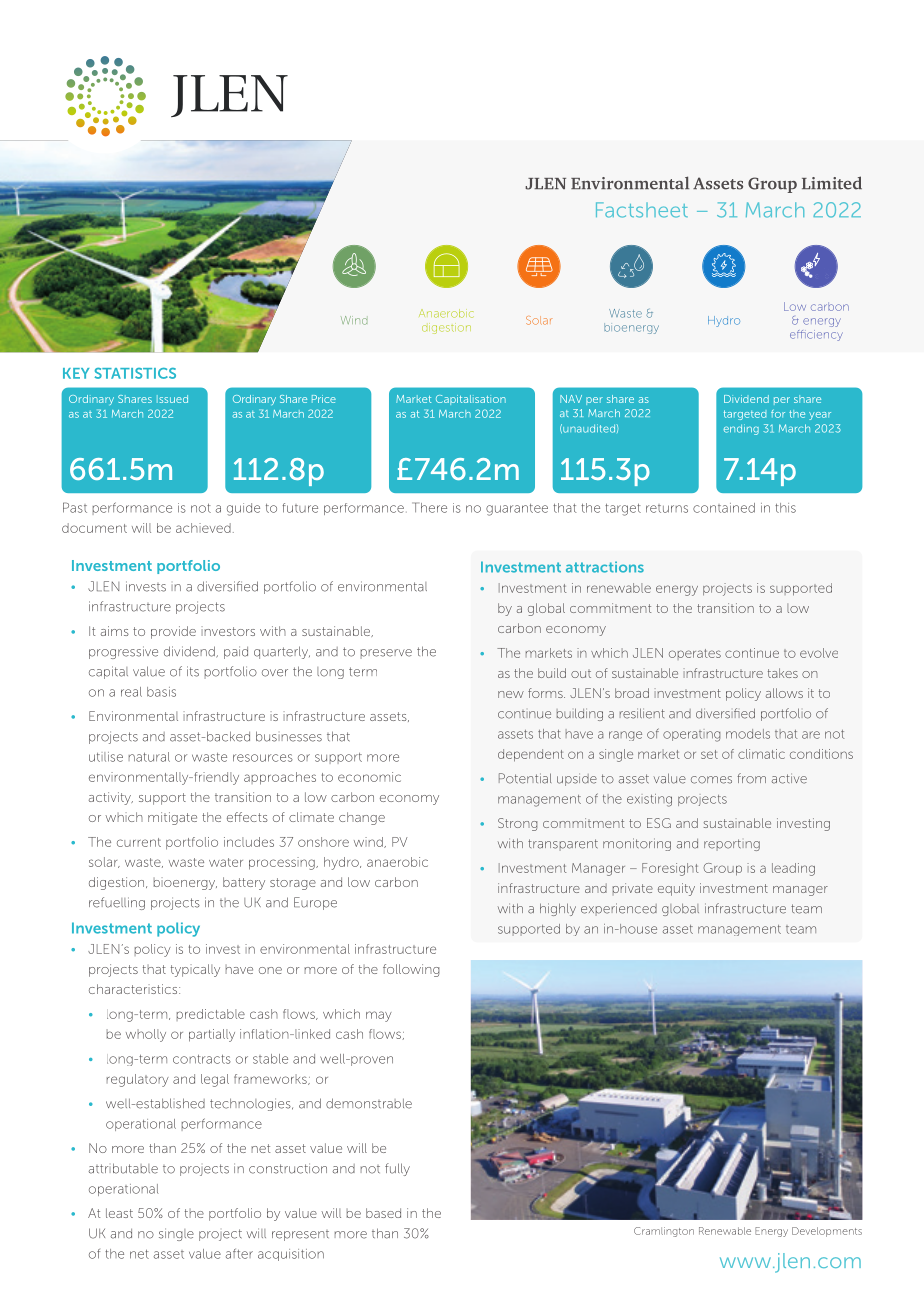  I want to click on refuelling, so click(117, 903).
